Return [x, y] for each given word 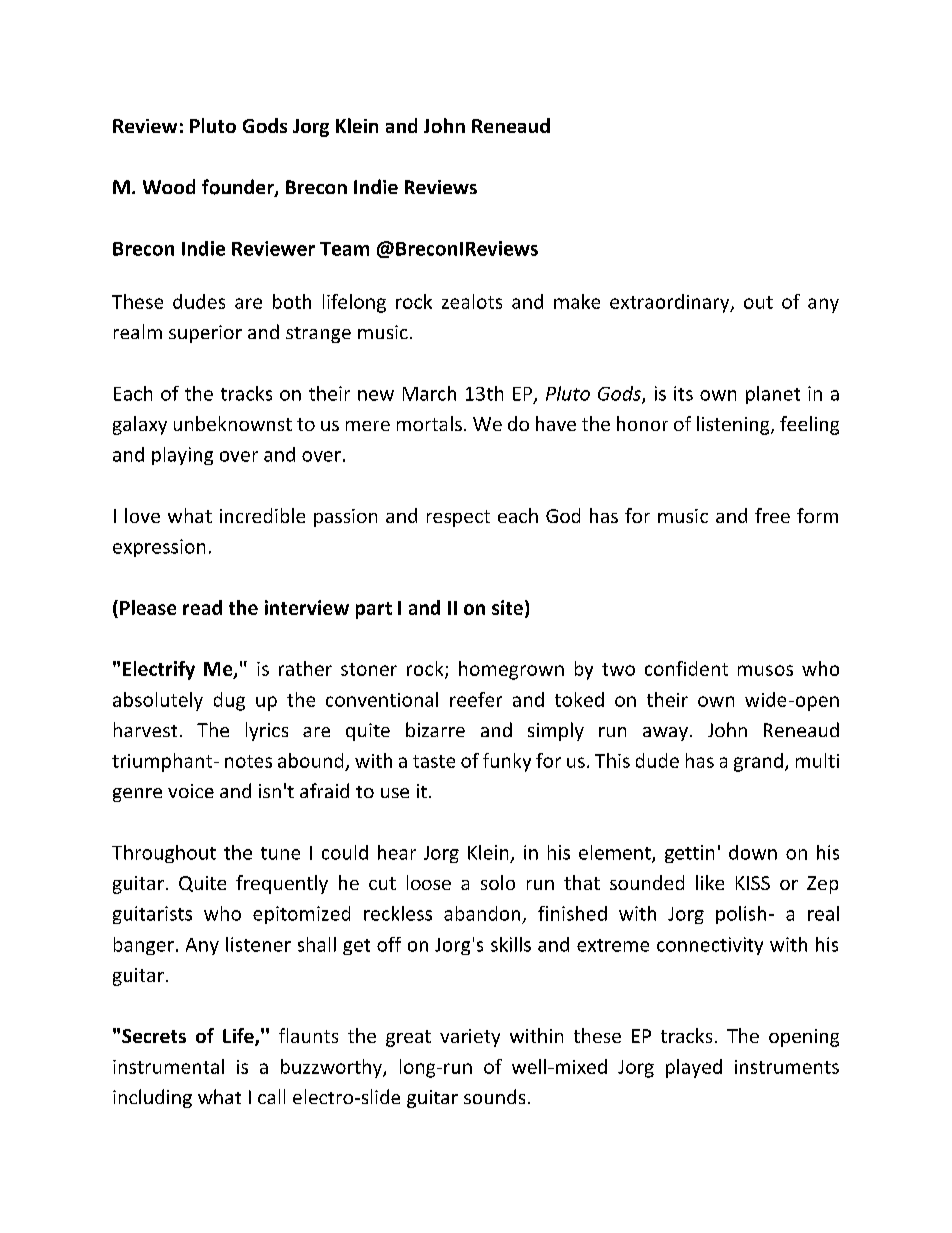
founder [239, 188]
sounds [494, 1096]
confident [686, 668]
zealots [472, 301]
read [202, 607]
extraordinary [671, 303]
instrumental [168, 1066]
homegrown [511, 670]
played [694, 1068]
